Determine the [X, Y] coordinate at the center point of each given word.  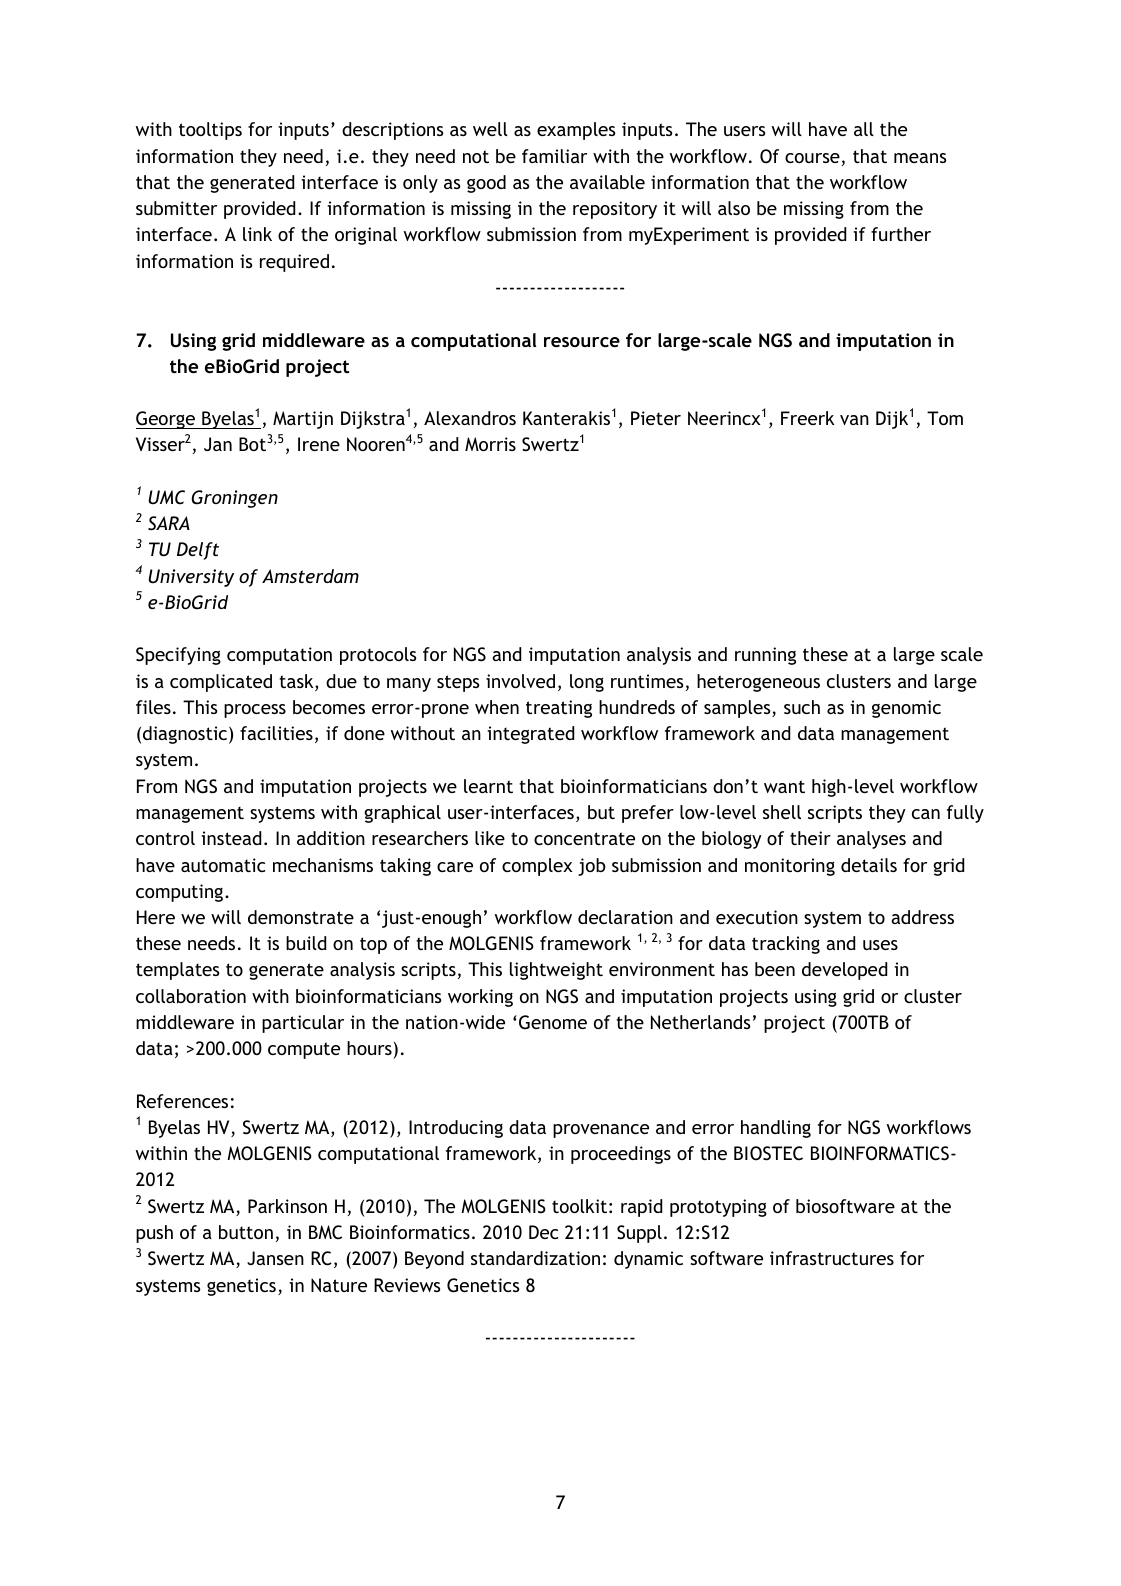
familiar [554, 156]
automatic [223, 865]
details [869, 865]
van [854, 420]
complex [537, 867]
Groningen [234, 499]
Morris [490, 444]
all [864, 129]
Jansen [275, 1258]
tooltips [210, 131]
